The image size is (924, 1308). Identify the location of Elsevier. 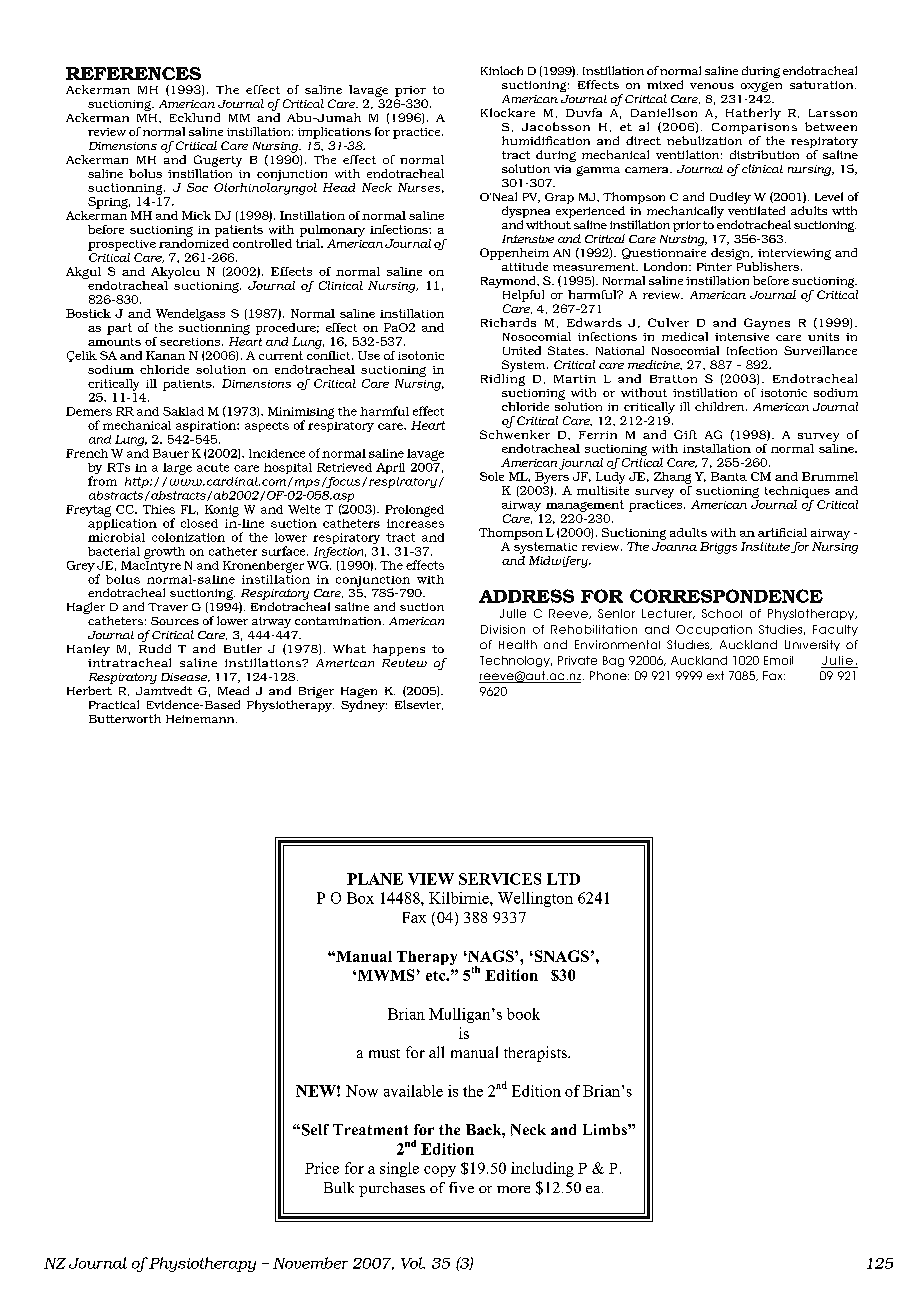
(419, 705).
